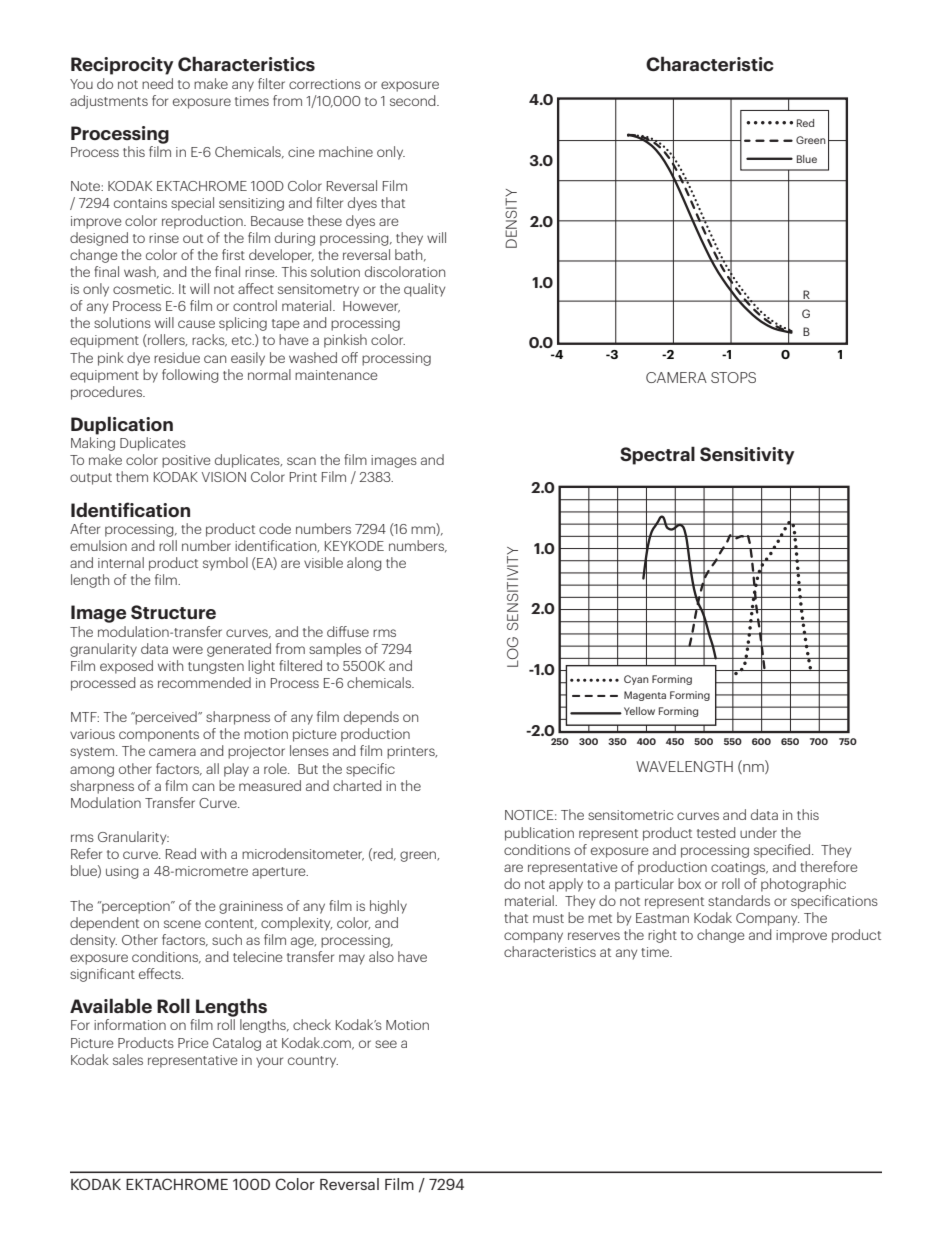 Image resolution: width=952 pixels, height=1233 pixels. I want to click on see, so click(386, 1044).
